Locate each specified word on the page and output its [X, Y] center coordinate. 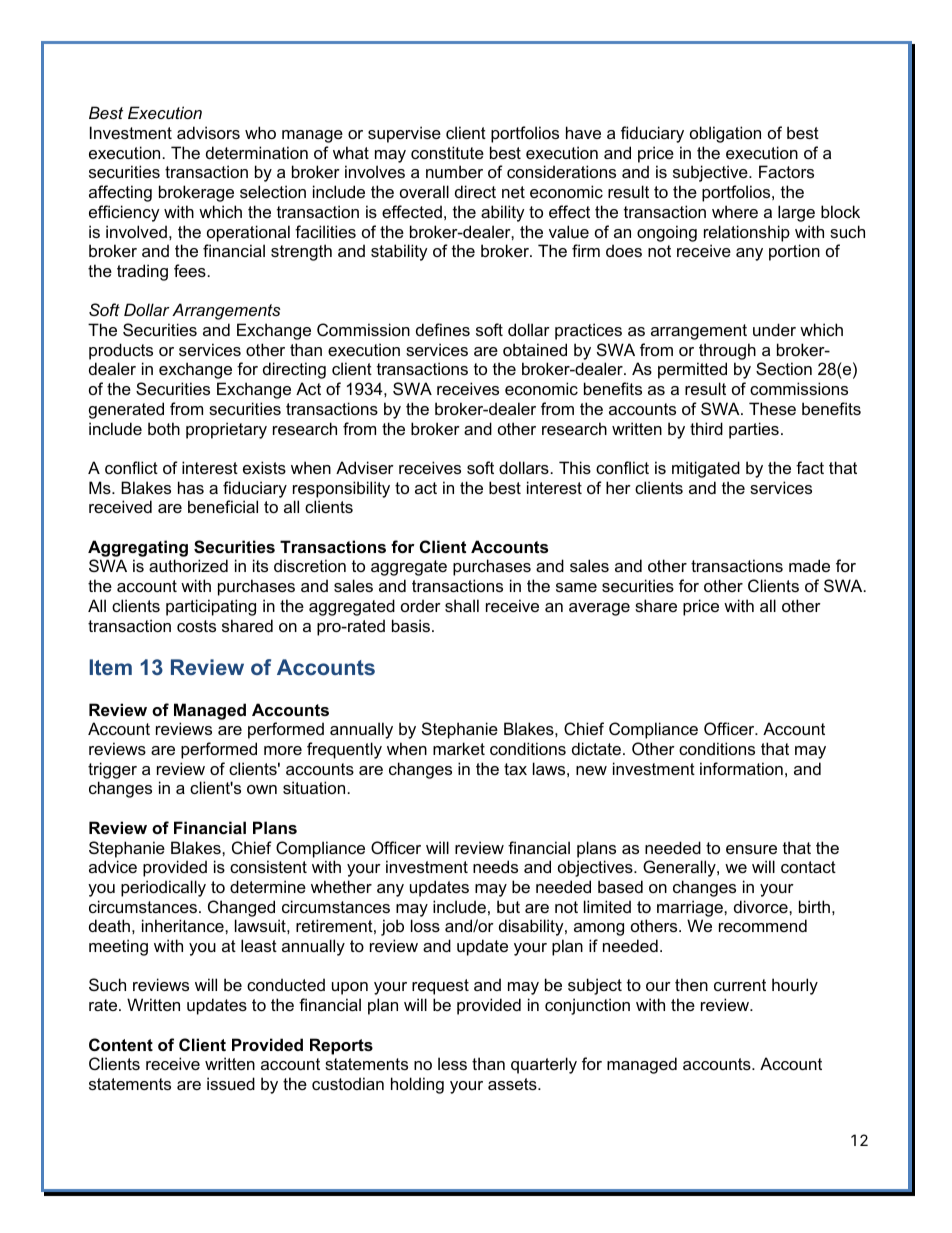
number [454, 171]
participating [211, 607]
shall [462, 605]
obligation [725, 134]
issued [231, 1083]
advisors [208, 132]
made [809, 565]
